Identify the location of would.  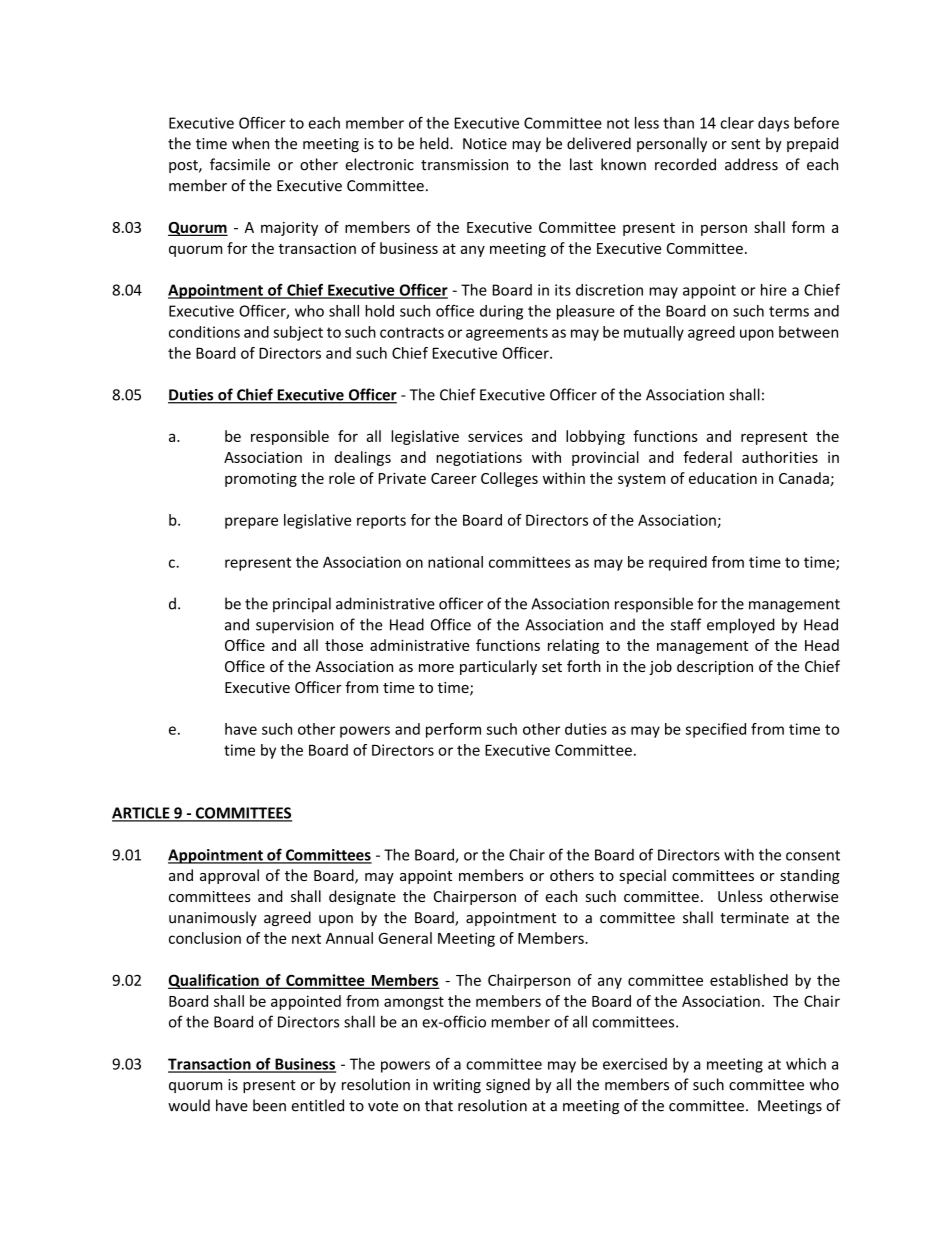
(189, 1105).
